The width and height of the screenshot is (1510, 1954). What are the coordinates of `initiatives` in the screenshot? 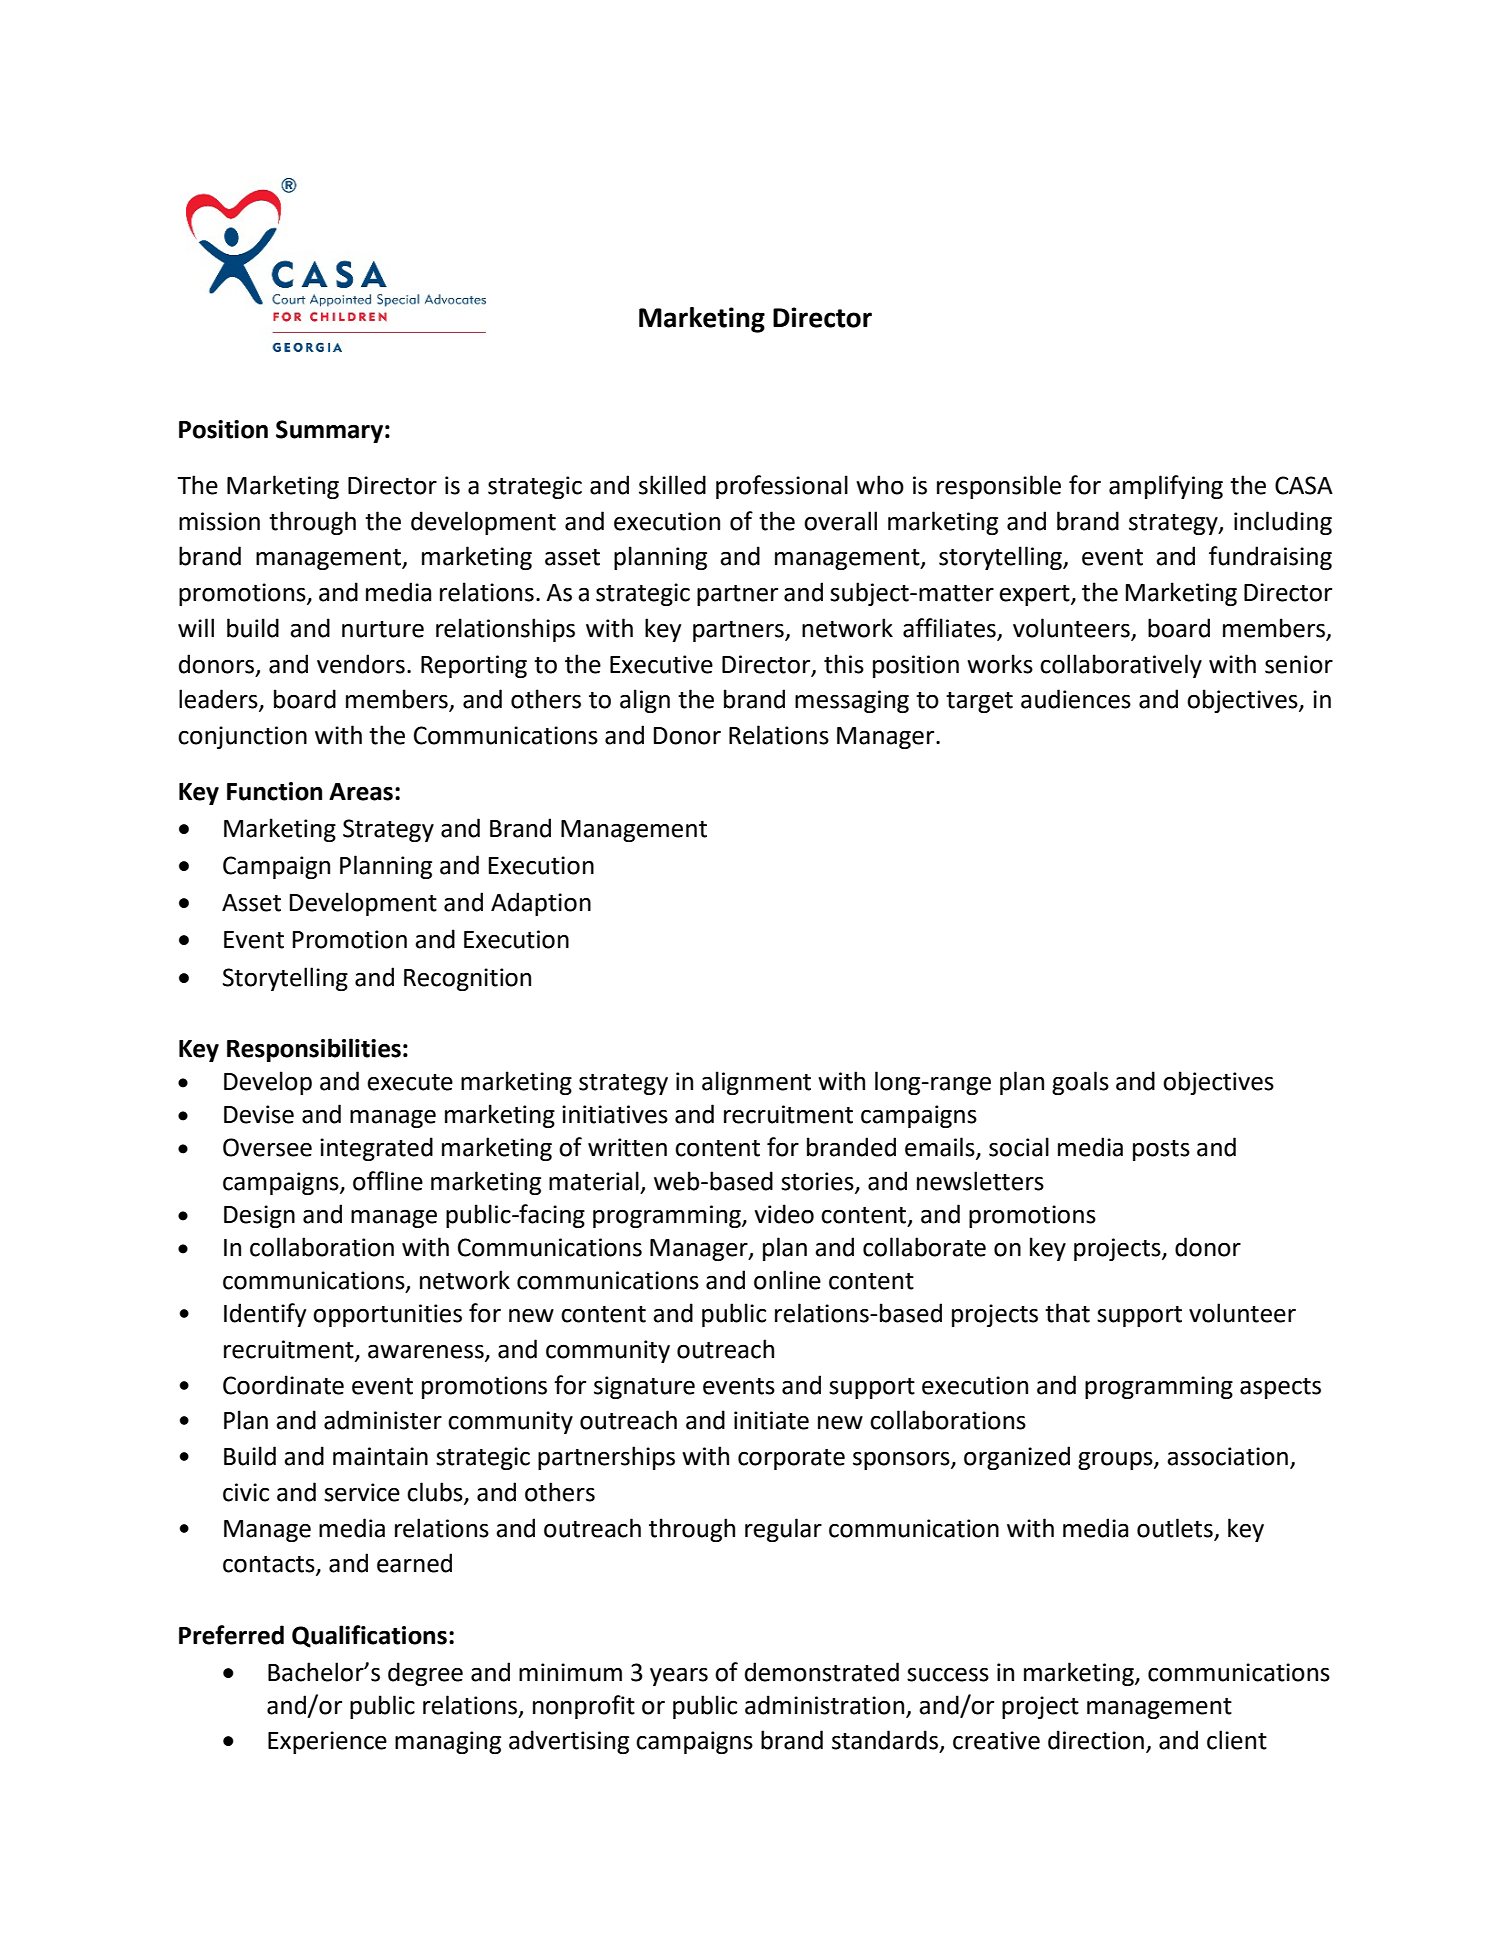 It's located at (615, 1114).
